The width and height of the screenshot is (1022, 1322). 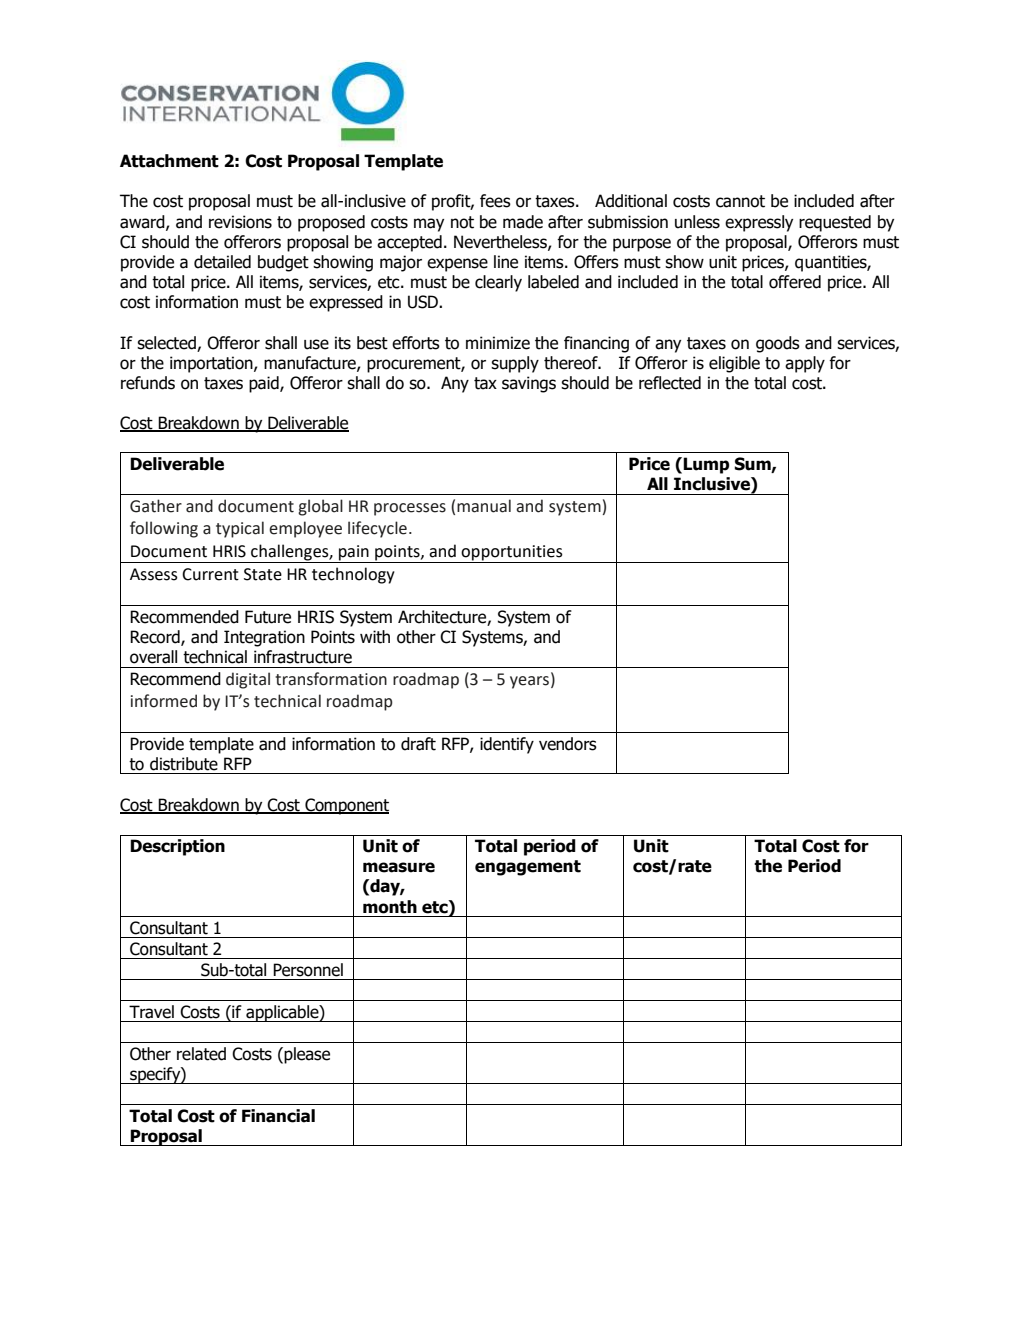 What do you see at coordinates (495, 201) in the screenshot?
I see `fees` at bounding box center [495, 201].
